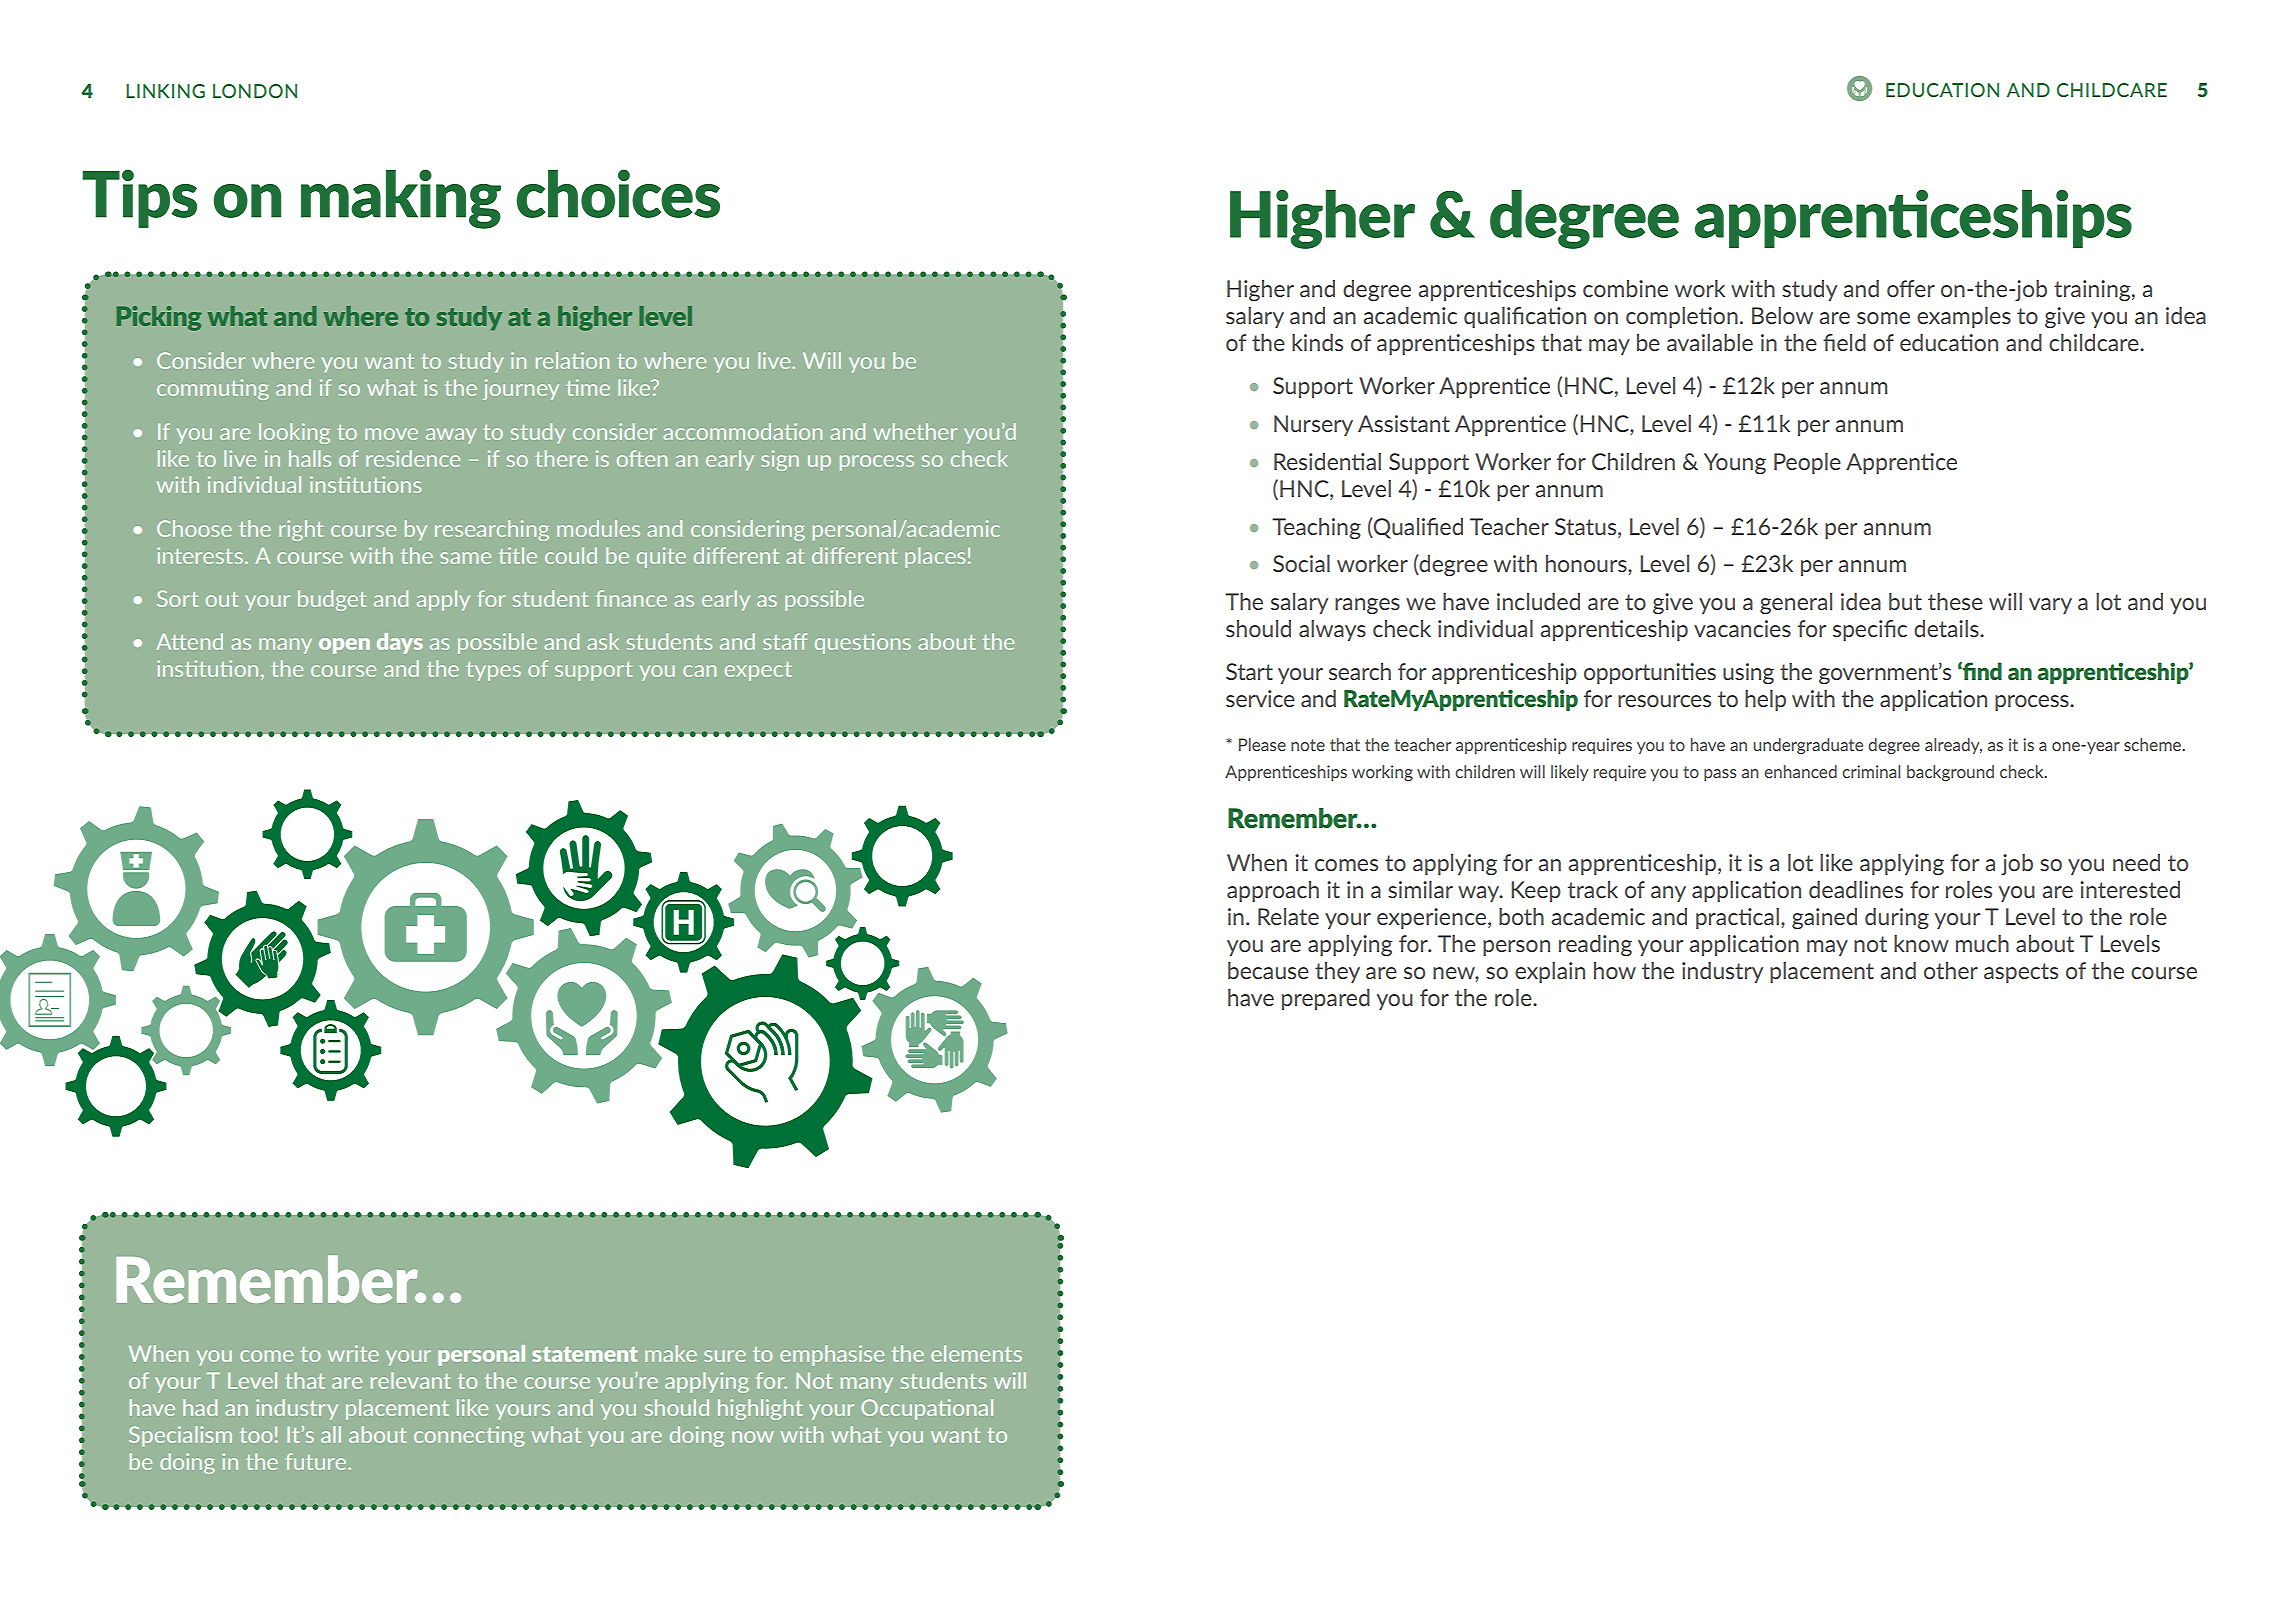 The image size is (2290, 1619). Describe the element at coordinates (976, 1353) in the screenshot. I see `elements` at that location.
